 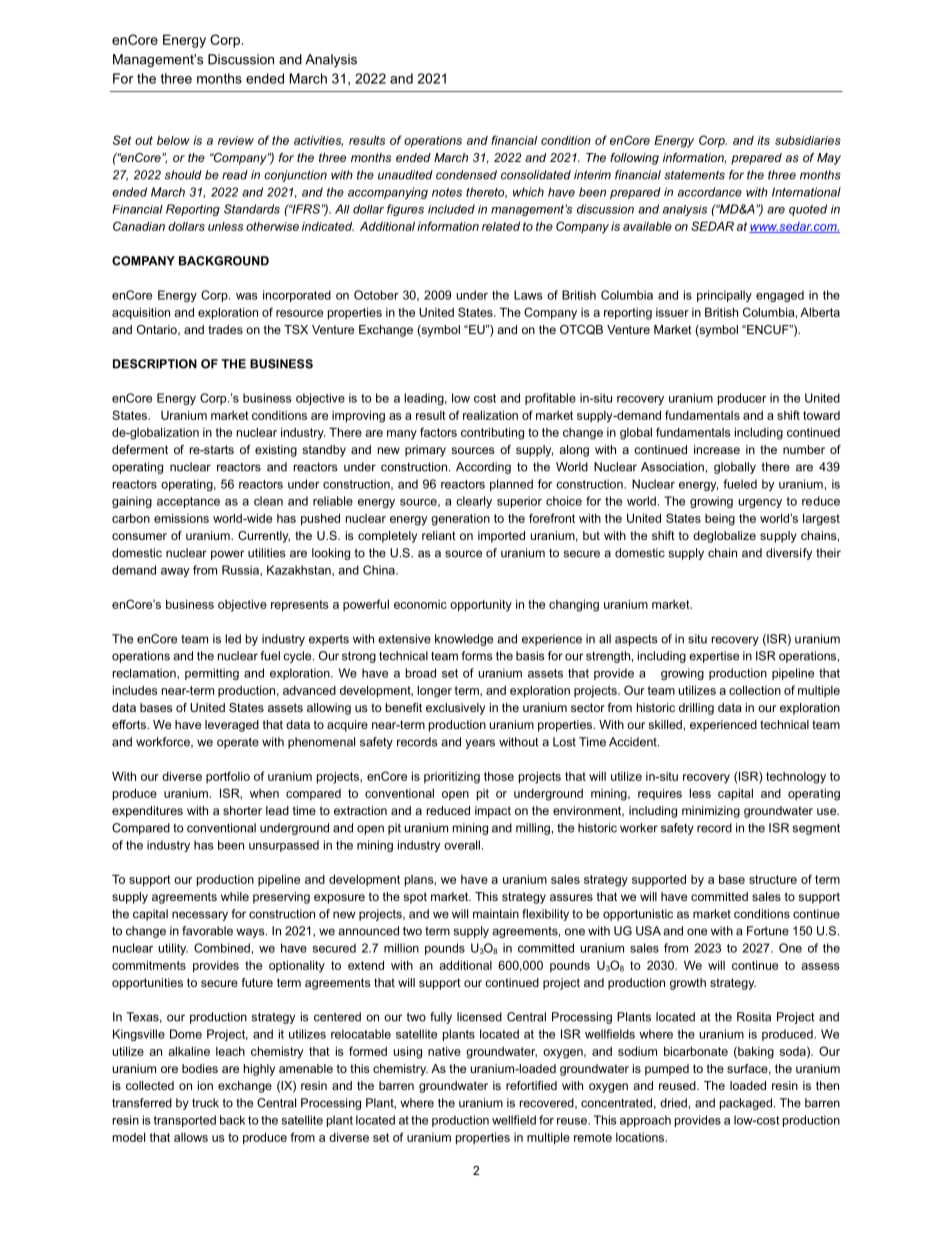 I want to click on increase, so click(x=717, y=449).
